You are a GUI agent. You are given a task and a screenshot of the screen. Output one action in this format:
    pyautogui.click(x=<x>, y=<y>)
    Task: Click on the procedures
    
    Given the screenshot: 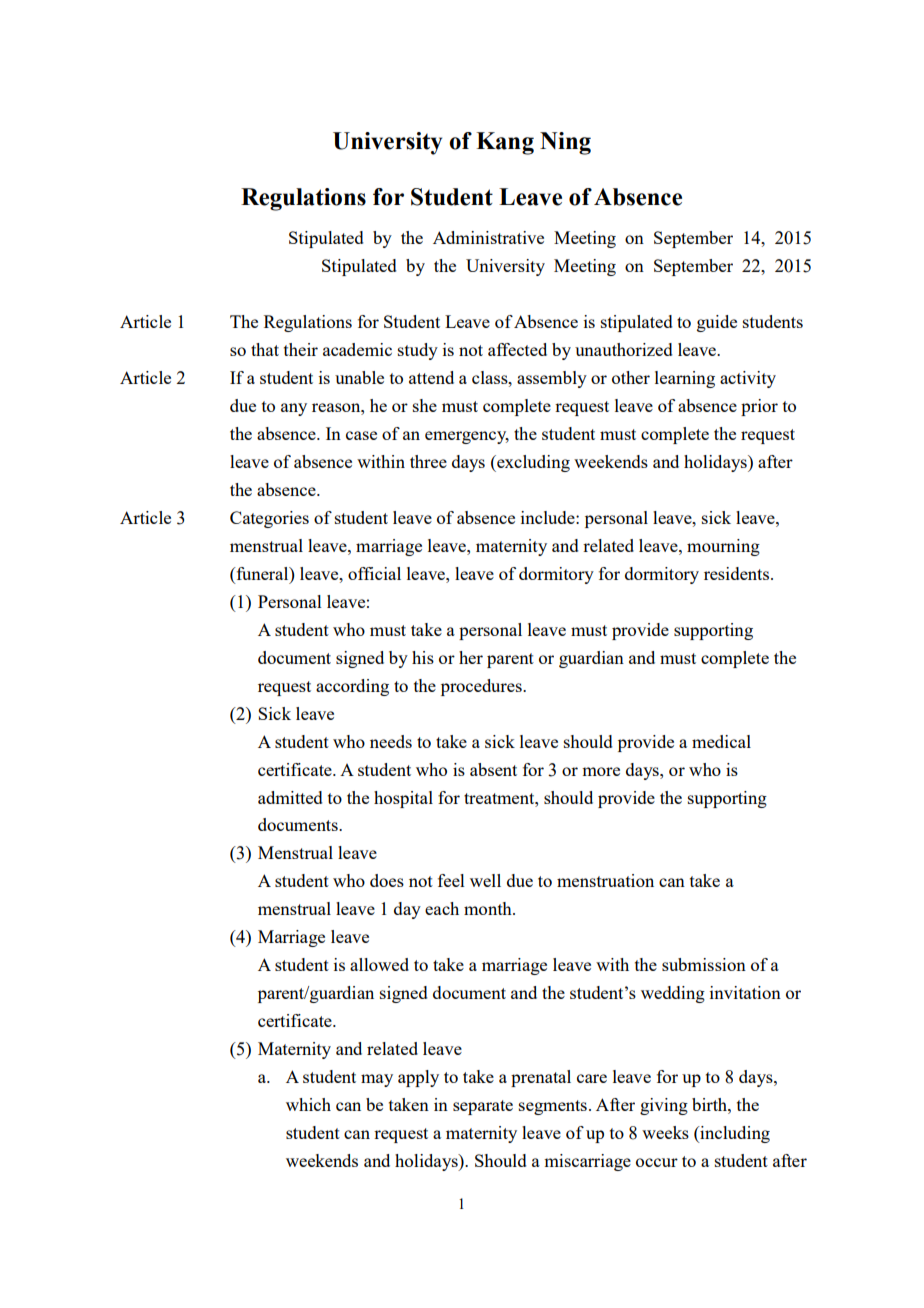 What is the action you would take?
    pyautogui.click(x=482, y=687)
